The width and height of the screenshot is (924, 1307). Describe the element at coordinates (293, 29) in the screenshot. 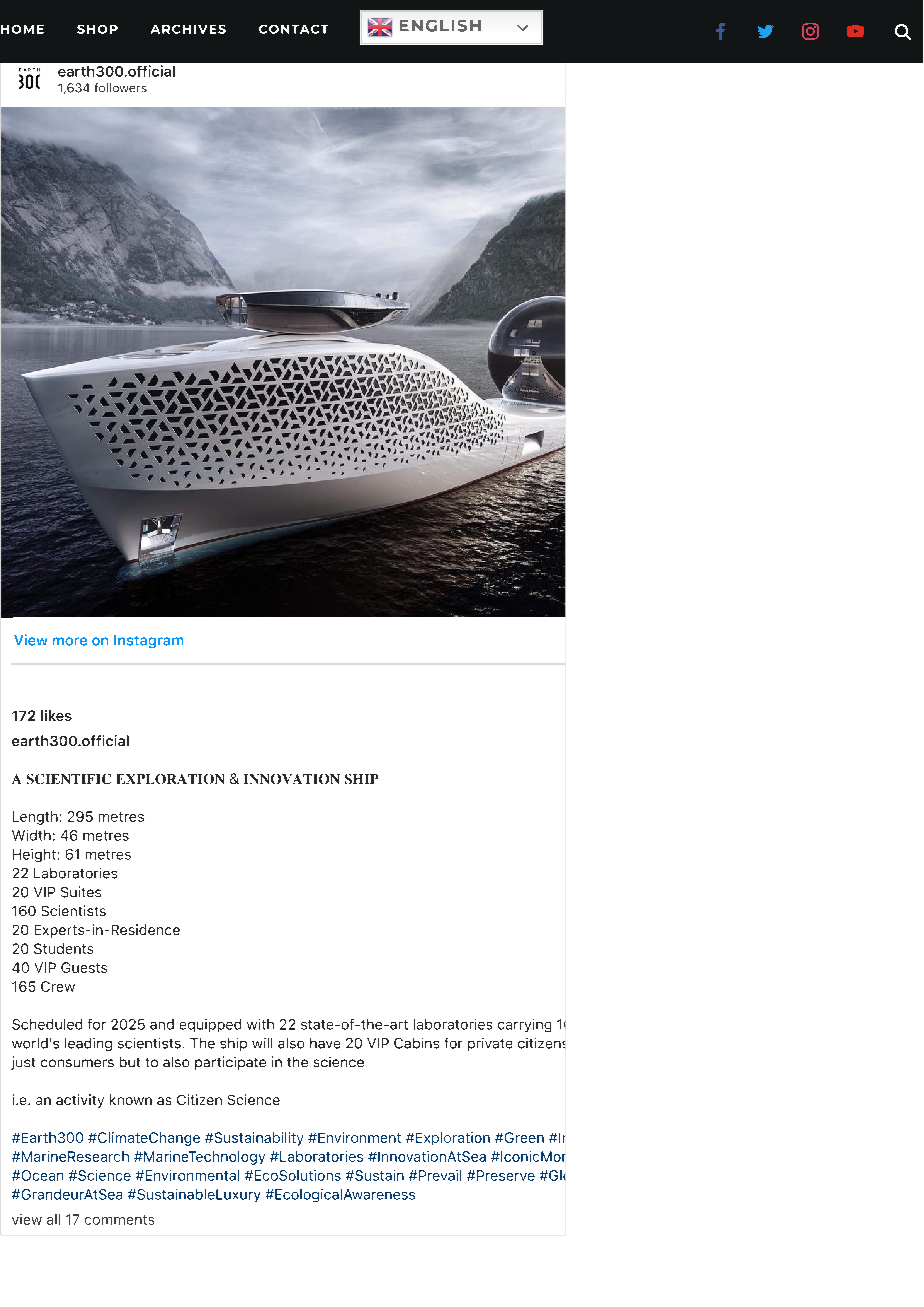

I see `CONTACT` at that location.
